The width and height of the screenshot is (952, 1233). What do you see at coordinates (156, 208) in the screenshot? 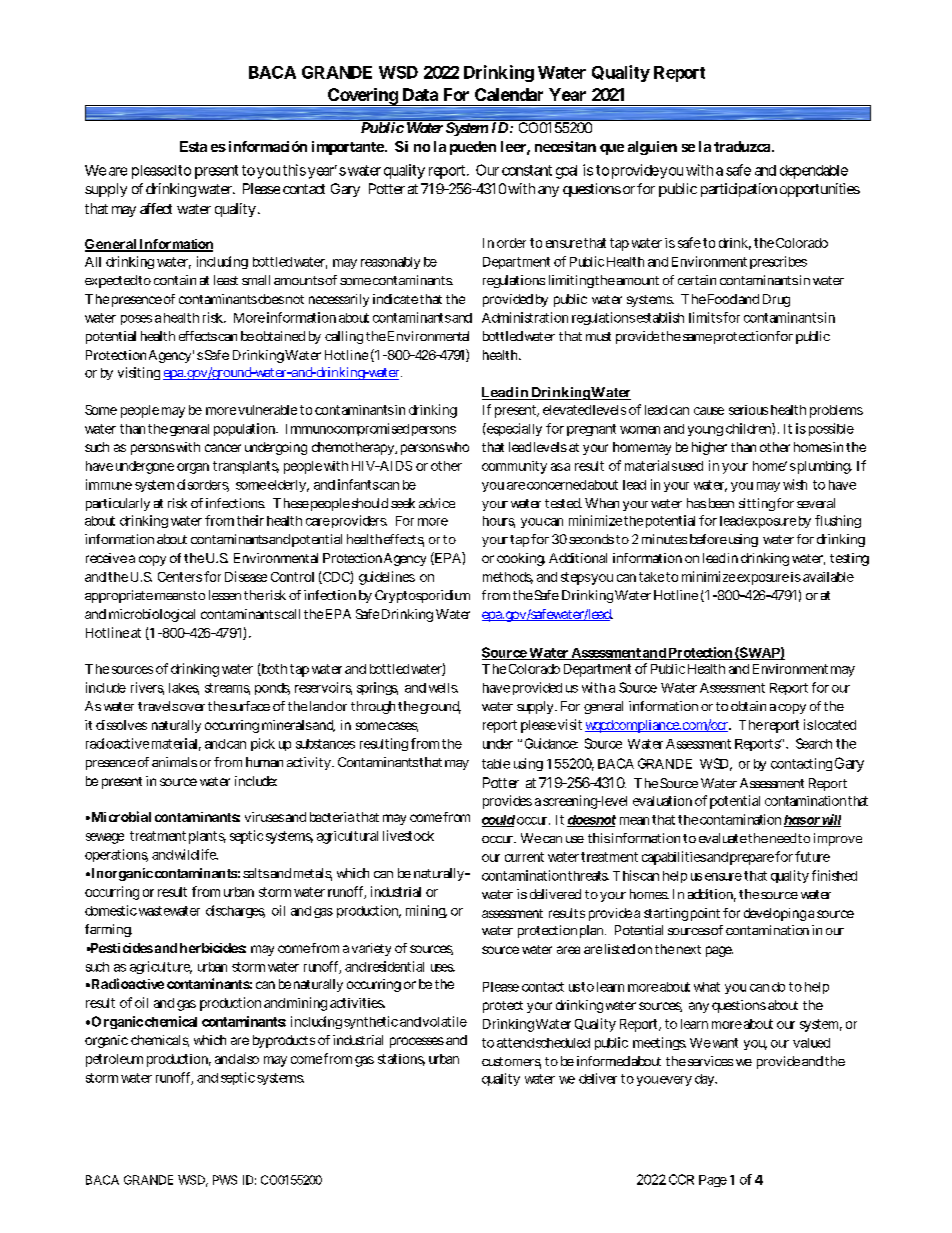
I see `affect` at bounding box center [156, 208].
